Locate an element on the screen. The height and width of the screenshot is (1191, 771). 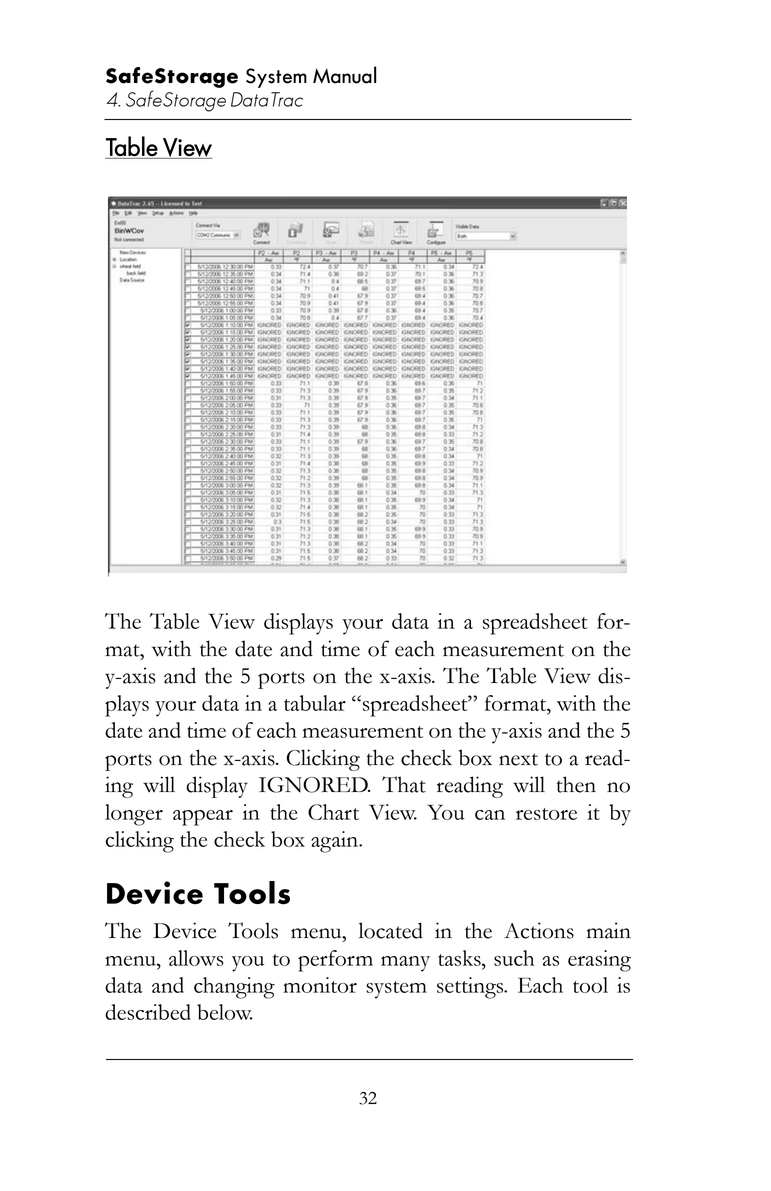
next is located at coordinates (518, 759).
